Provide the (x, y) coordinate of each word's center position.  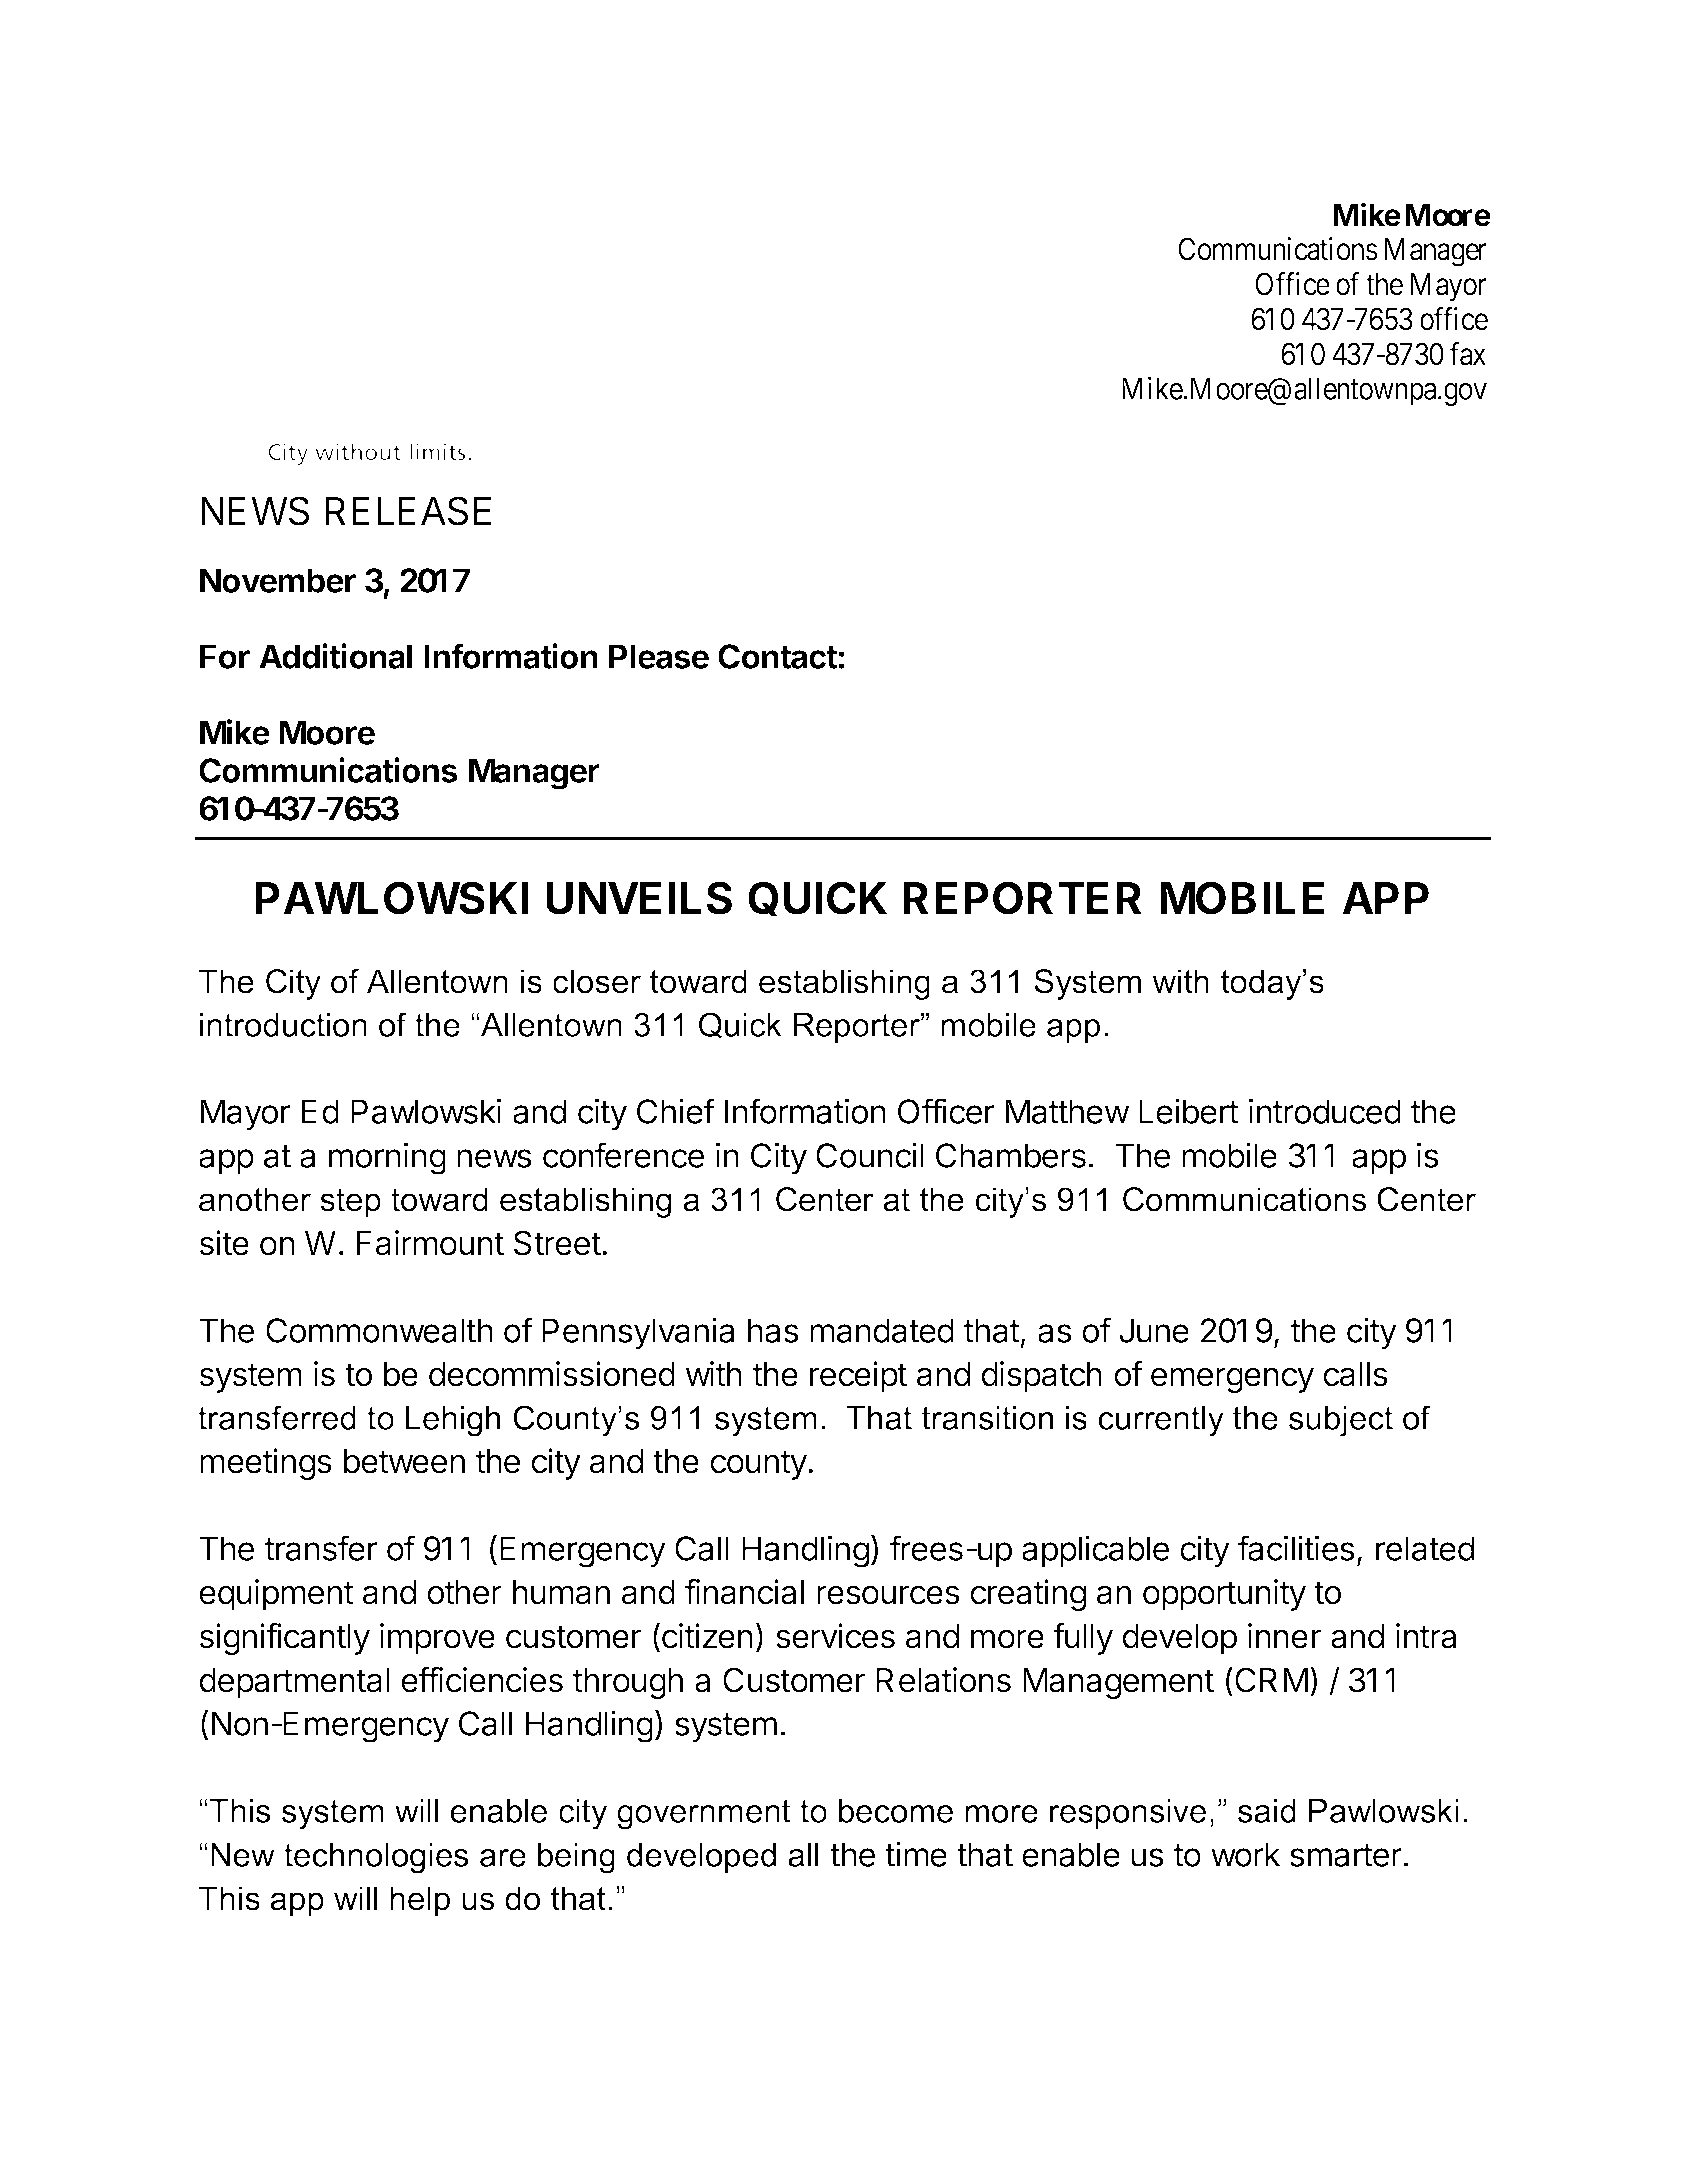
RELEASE (408, 511)
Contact (778, 656)
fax (1468, 354)
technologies (376, 1858)
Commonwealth (379, 1330)
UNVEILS (639, 898)
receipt (858, 1377)
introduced (1325, 1111)
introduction (283, 1025)
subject (1341, 1421)
